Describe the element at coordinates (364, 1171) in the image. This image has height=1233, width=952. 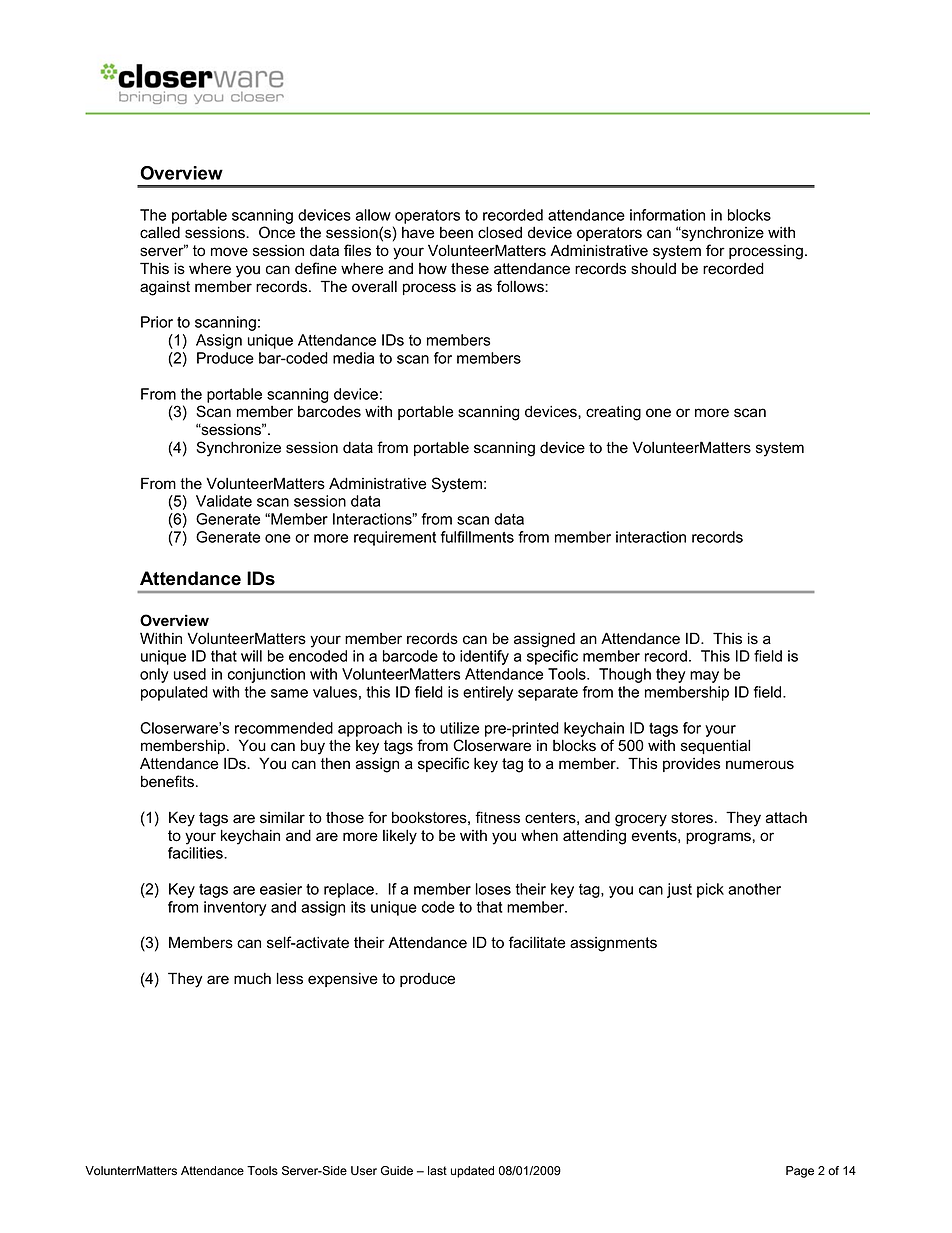
I see `User` at that location.
